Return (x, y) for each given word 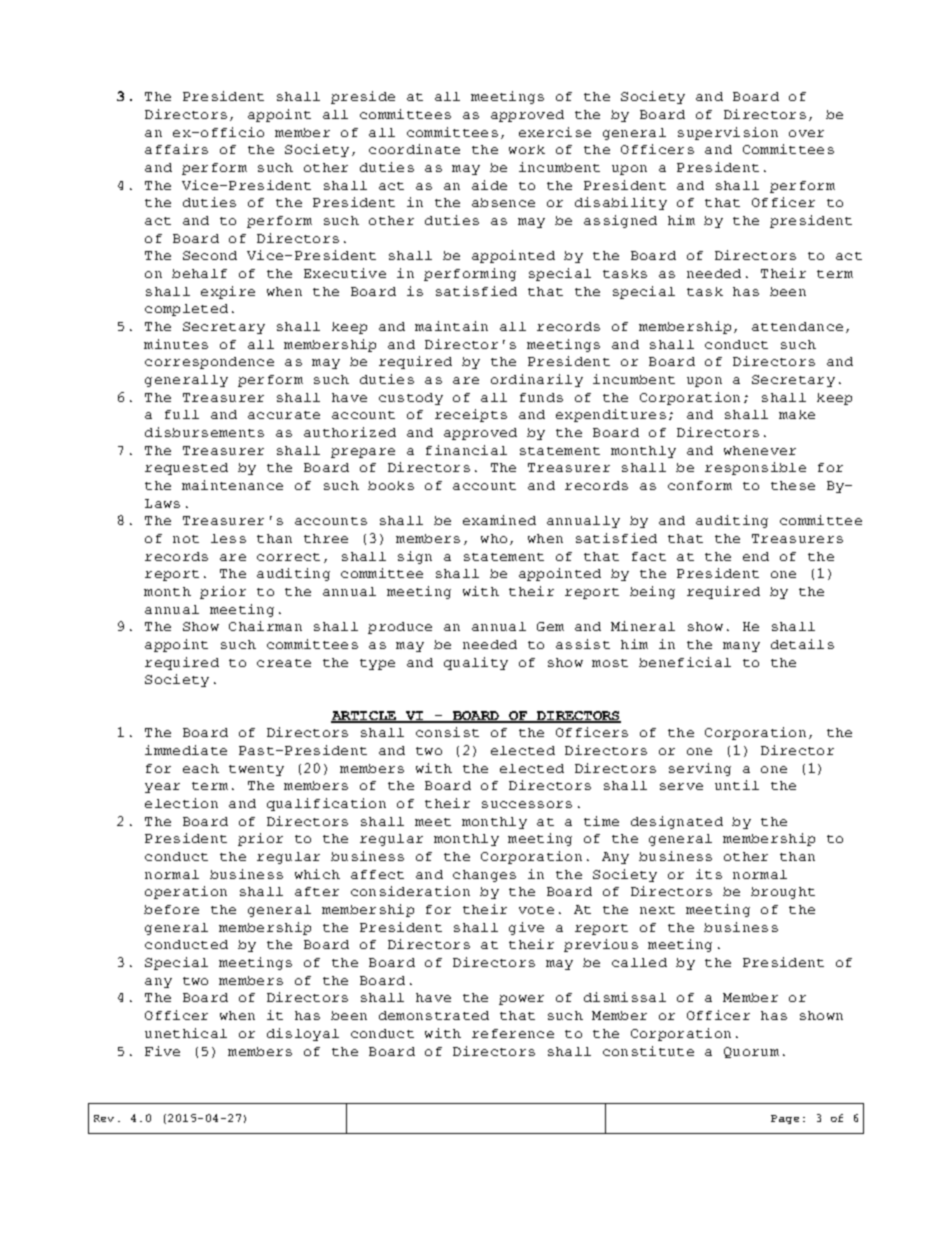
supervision (728, 133)
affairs (176, 149)
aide (489, 185)
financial (466, 450)
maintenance (232, 485)
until (737, 785)
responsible (755, 468)
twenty (256, 770)
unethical (186, 1033)
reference (513, 1033)
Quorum (751, 1052)
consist (447, 732)
